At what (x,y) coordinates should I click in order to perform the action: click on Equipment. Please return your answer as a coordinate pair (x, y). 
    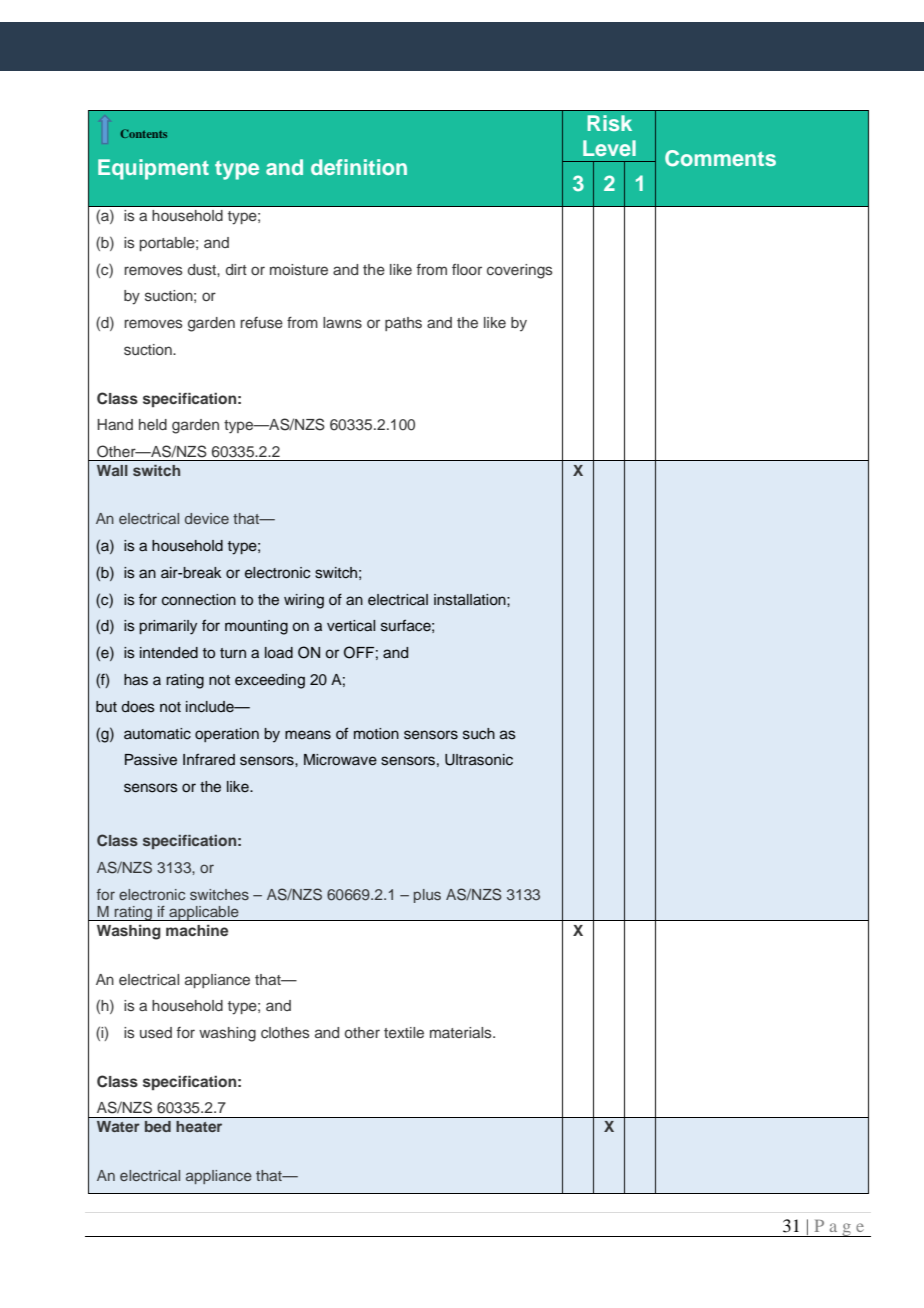
    Looking at the image, I should click on (153, 169).
